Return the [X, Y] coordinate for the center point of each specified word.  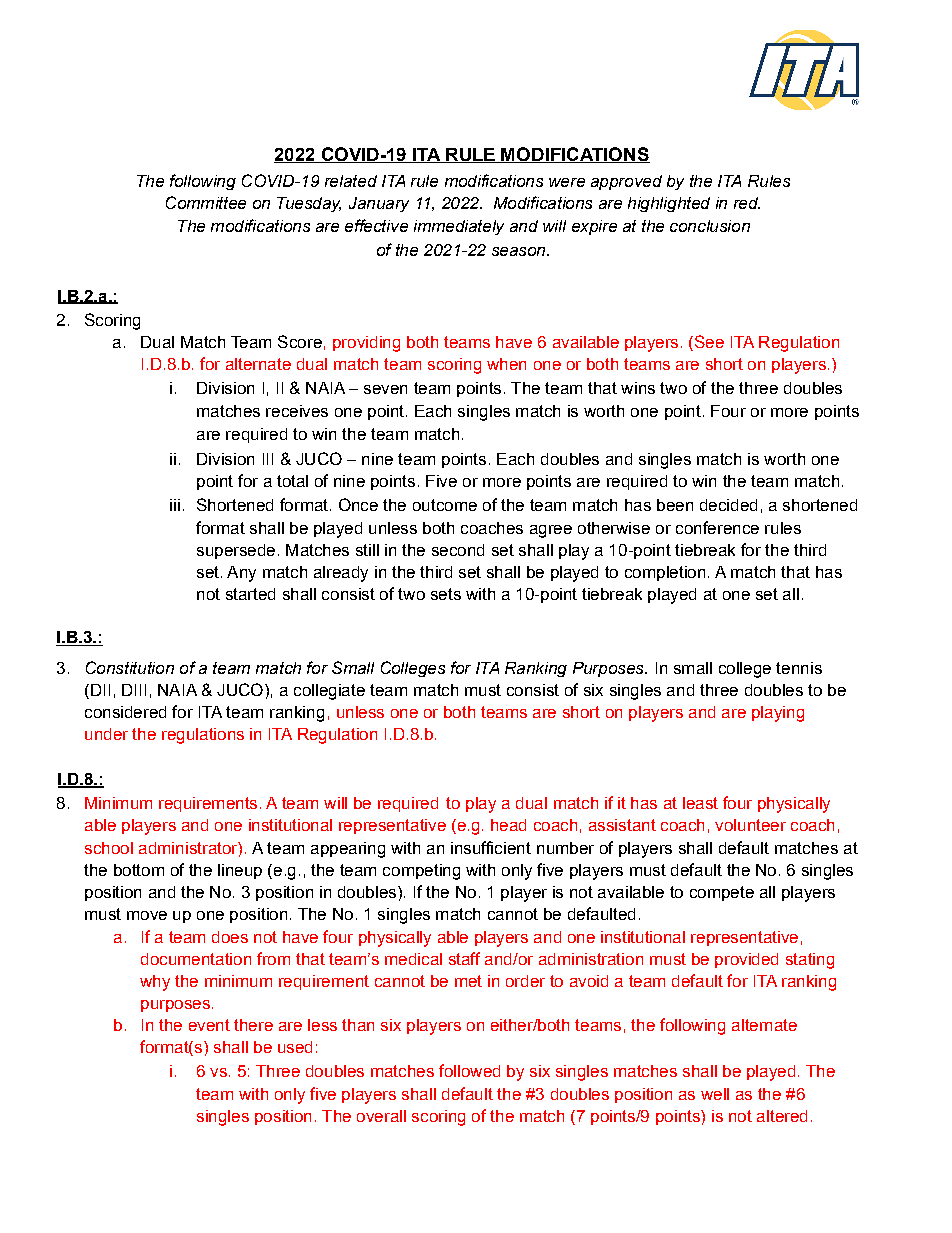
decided [728, 505]
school [109, 848]
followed [469, 1070]
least [700, 803]
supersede [236, 551]
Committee [206, 202]
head [508, 825]
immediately [459, 227]
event [209, 1025]
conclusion [710, 226]
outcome [445, 505]
